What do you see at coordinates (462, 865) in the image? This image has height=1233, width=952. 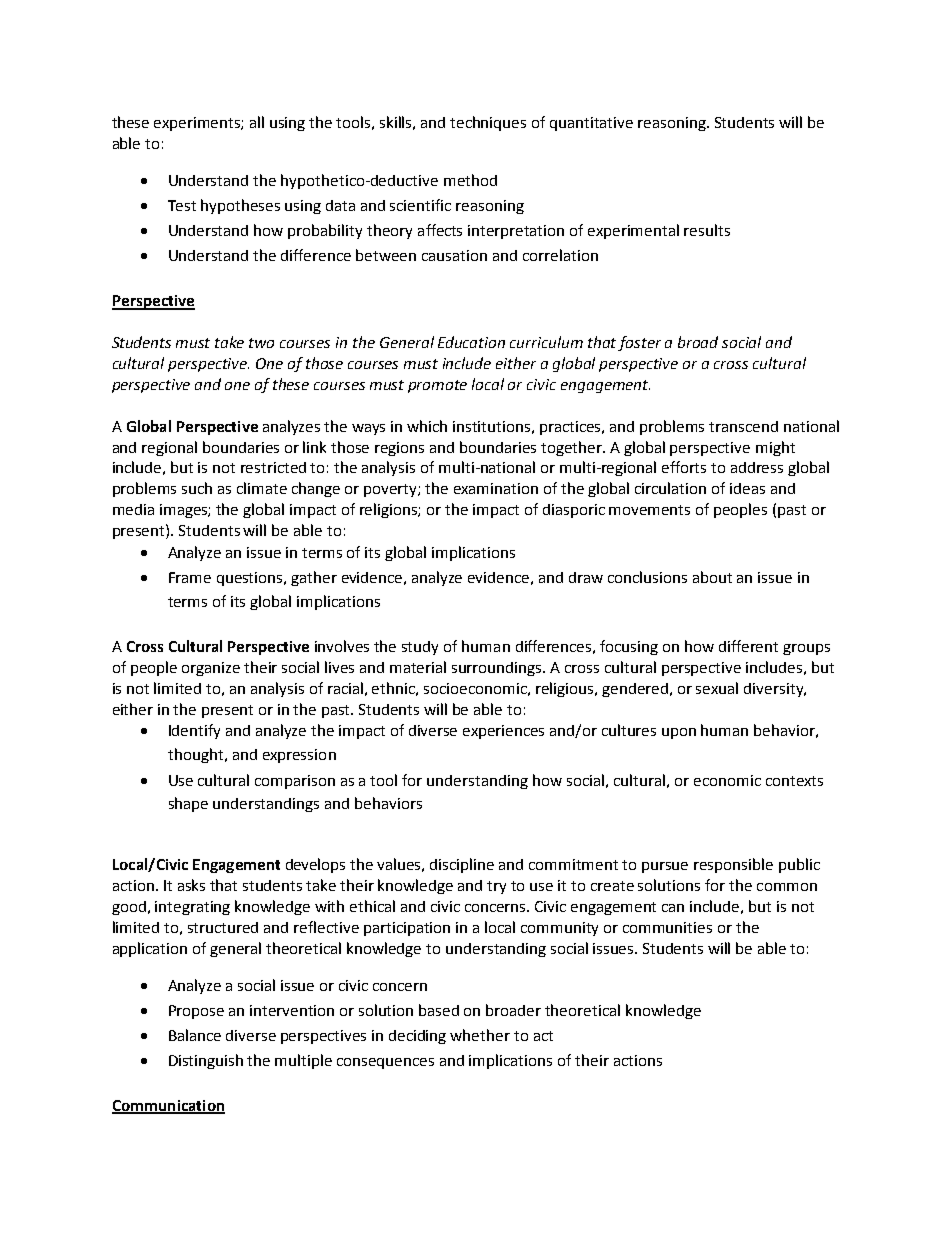 I see `discipline` at bounding box center [462, 865].
